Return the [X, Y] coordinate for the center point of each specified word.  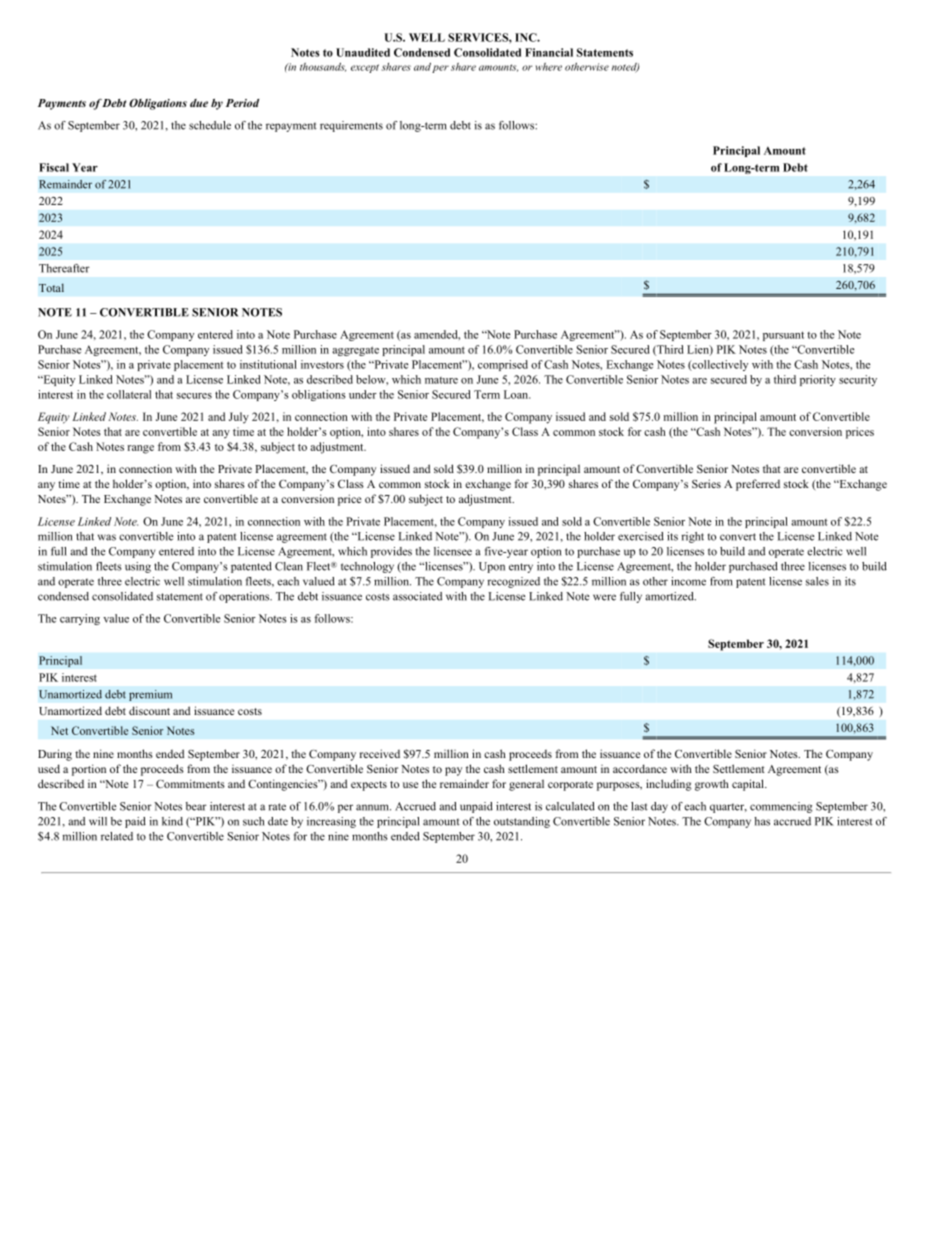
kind [172, 821]
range [140, 449]
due [199, 103]
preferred [758, 485]
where [549, 67]
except [365, 68]
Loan [517, 394]
